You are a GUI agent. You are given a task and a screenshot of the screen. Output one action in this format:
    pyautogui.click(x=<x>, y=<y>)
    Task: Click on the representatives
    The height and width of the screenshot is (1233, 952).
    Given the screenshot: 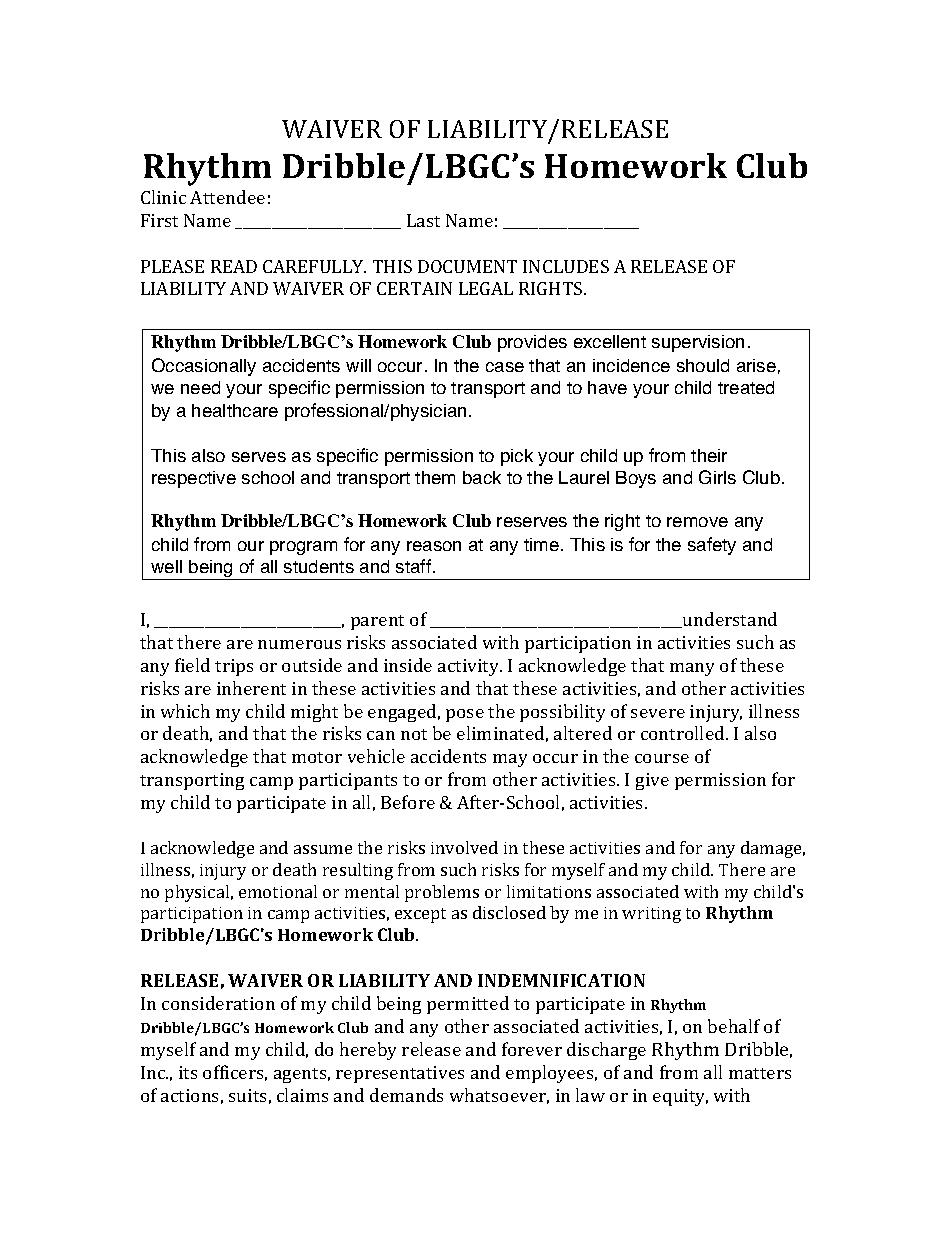 What is the action you would take?
    pyautogui.click(x=400, y=1074)
